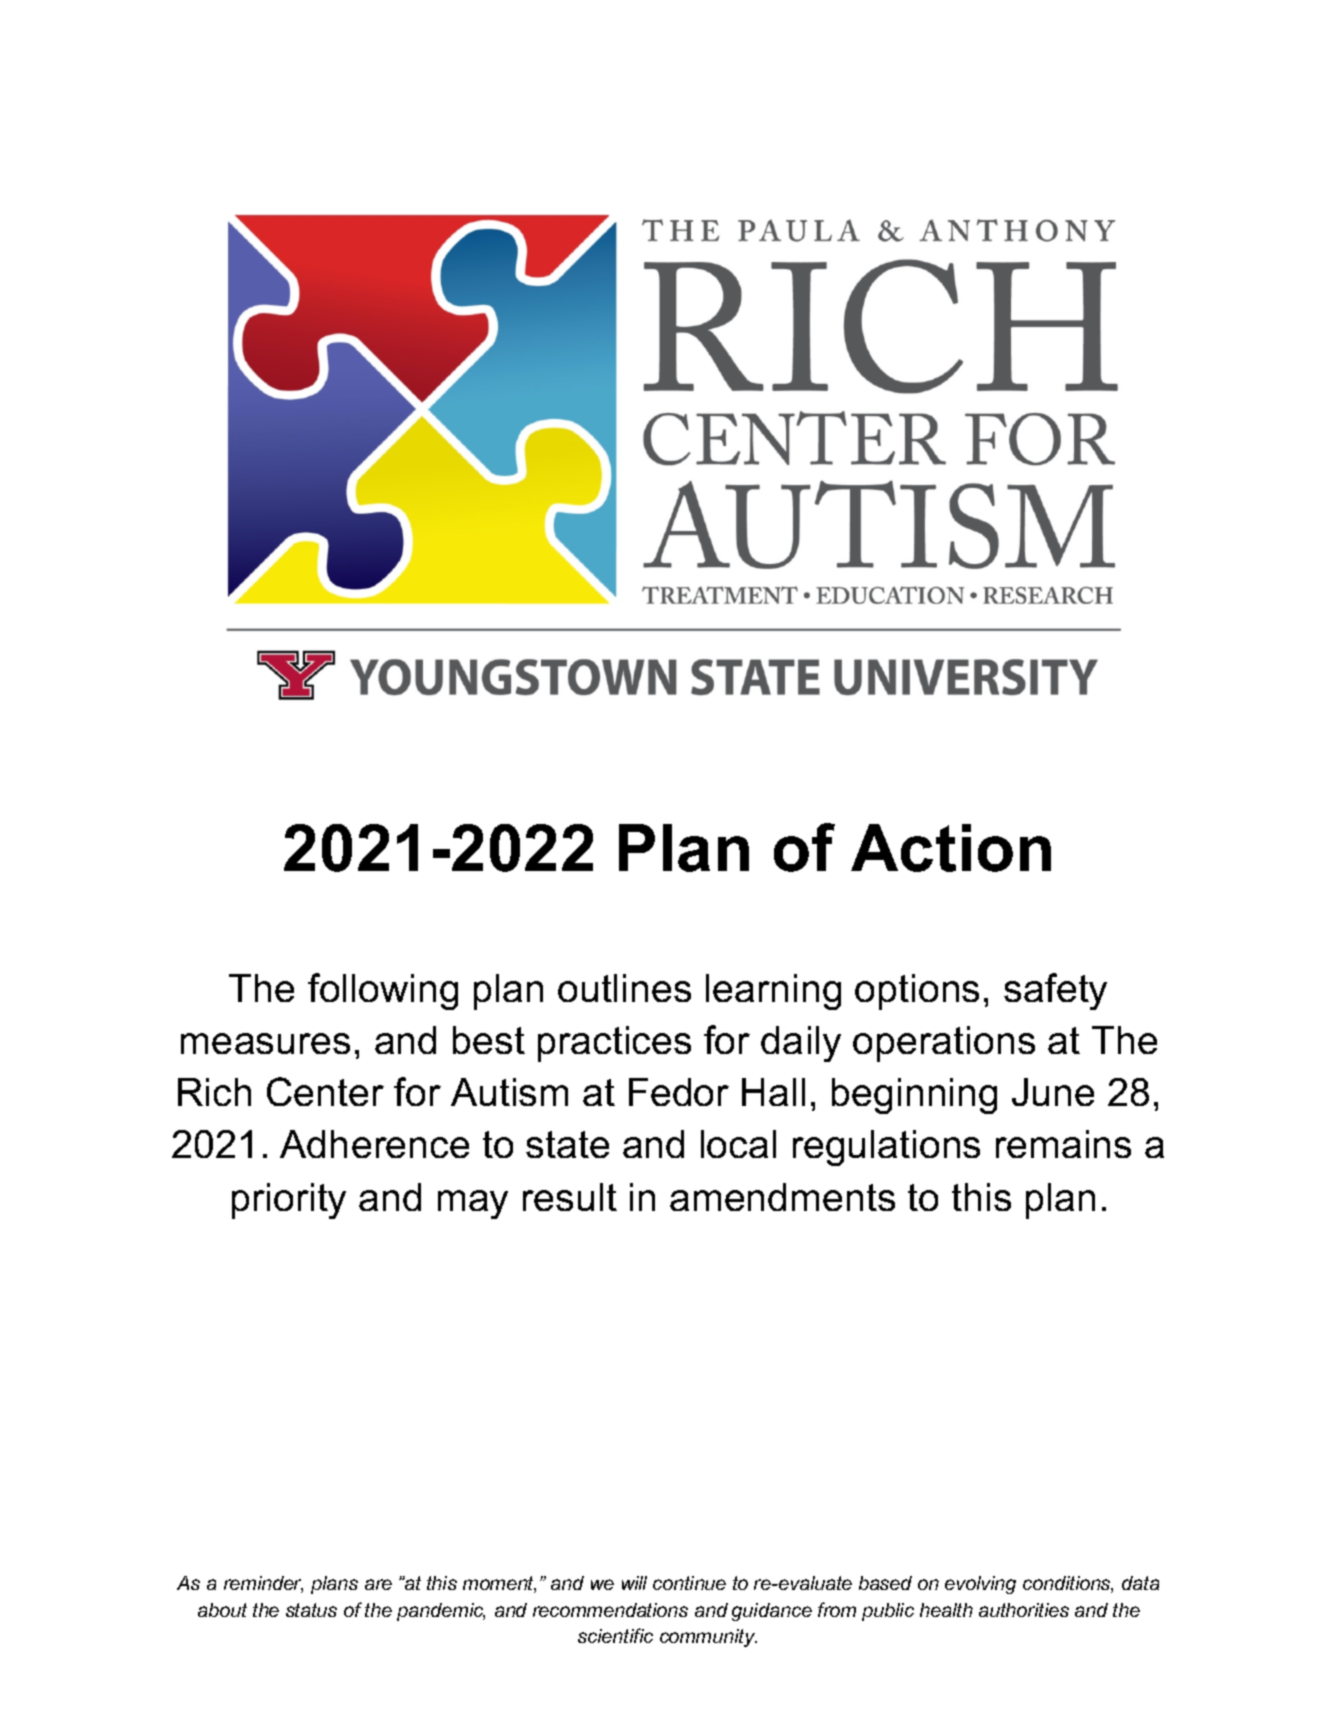 The width and height of the page is (1338, 1731). I want to click on amendments, so click(782, 1197).
